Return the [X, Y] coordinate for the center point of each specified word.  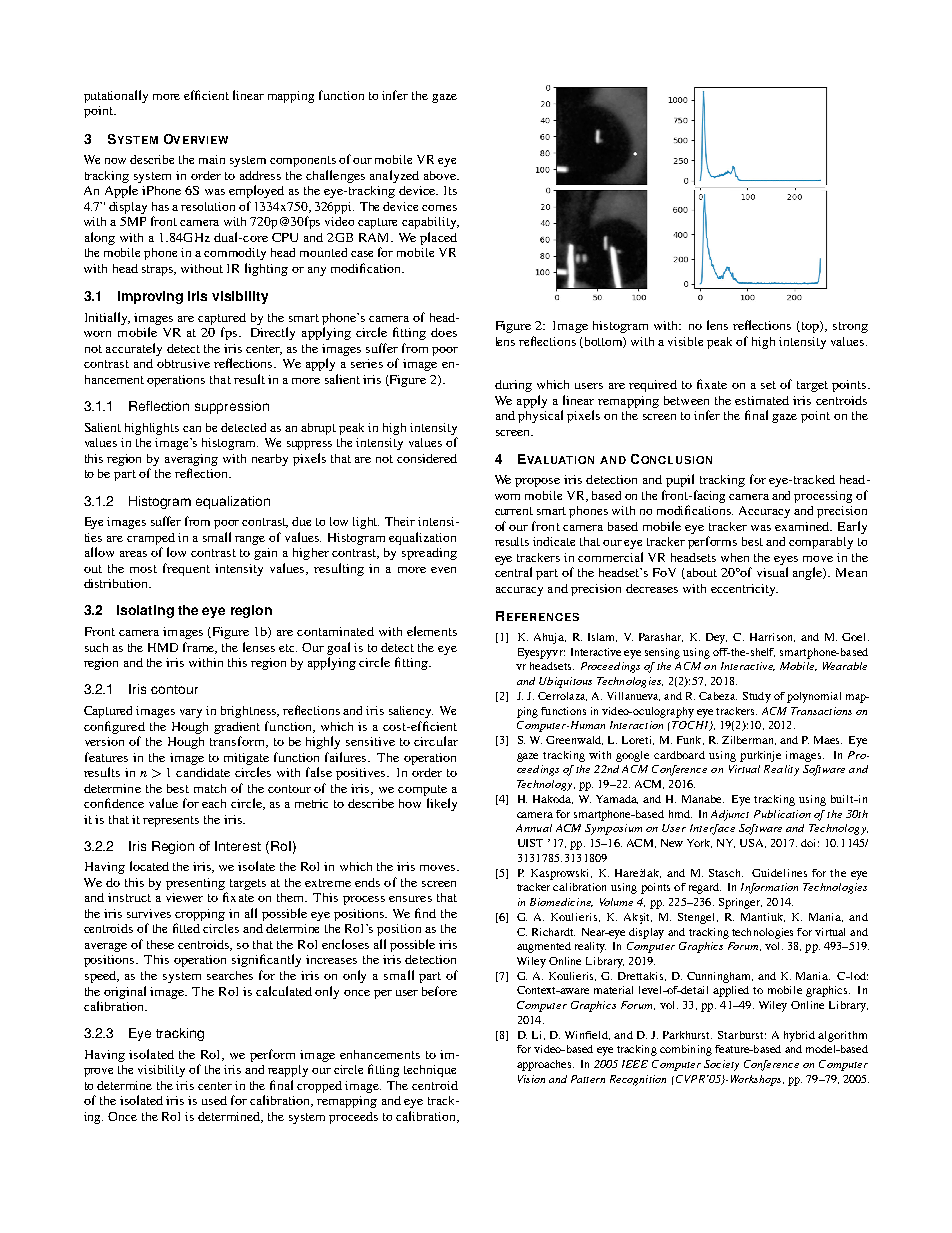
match [210, 788]
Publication [782, 814]
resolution [208, 206]
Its [450, 190]
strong [850, 327]
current [514, 511]
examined [803, 526]
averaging [191, 460]
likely [442, 804]
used [214, 1100]
